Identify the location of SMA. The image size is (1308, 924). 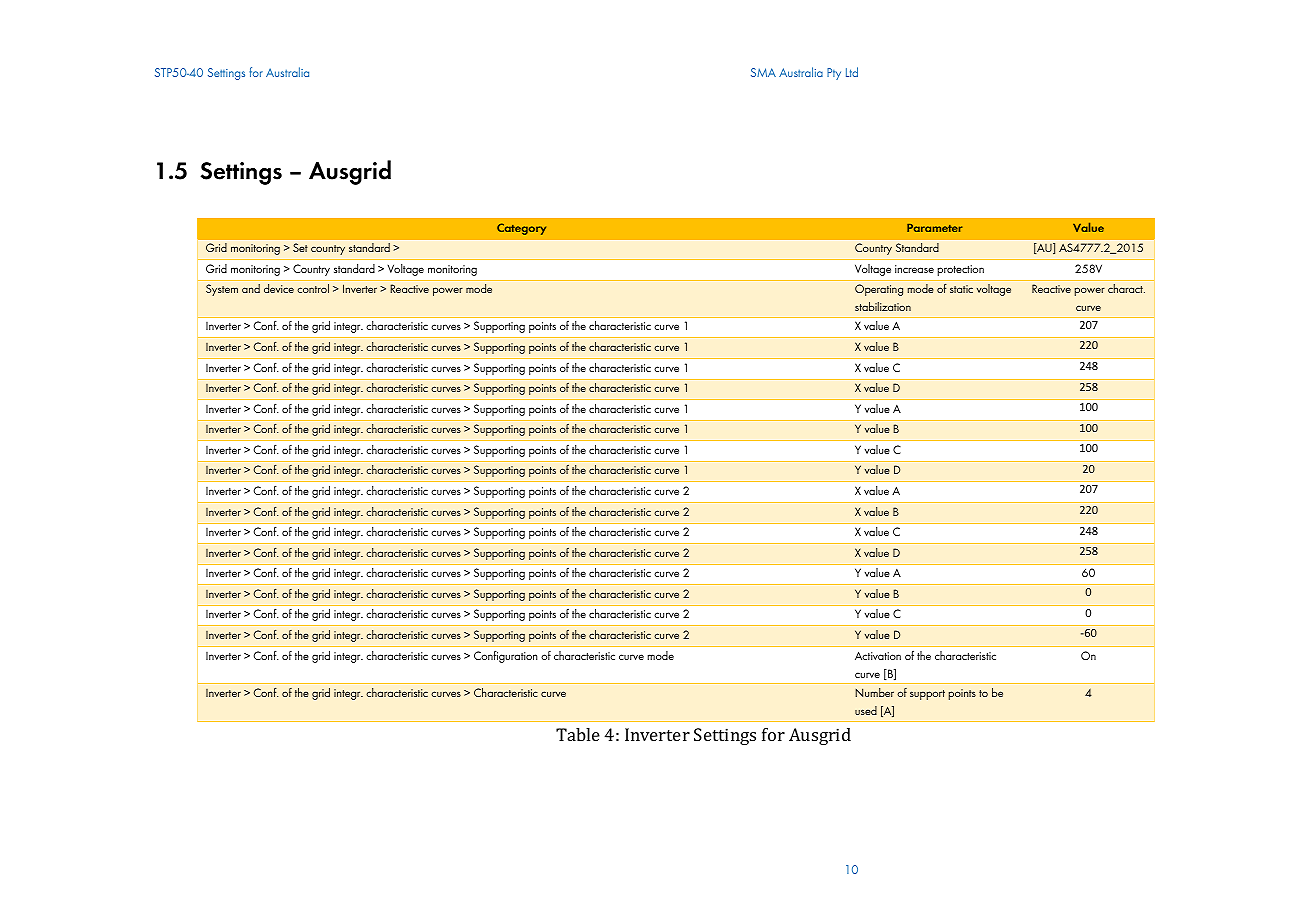
(763, 72).
